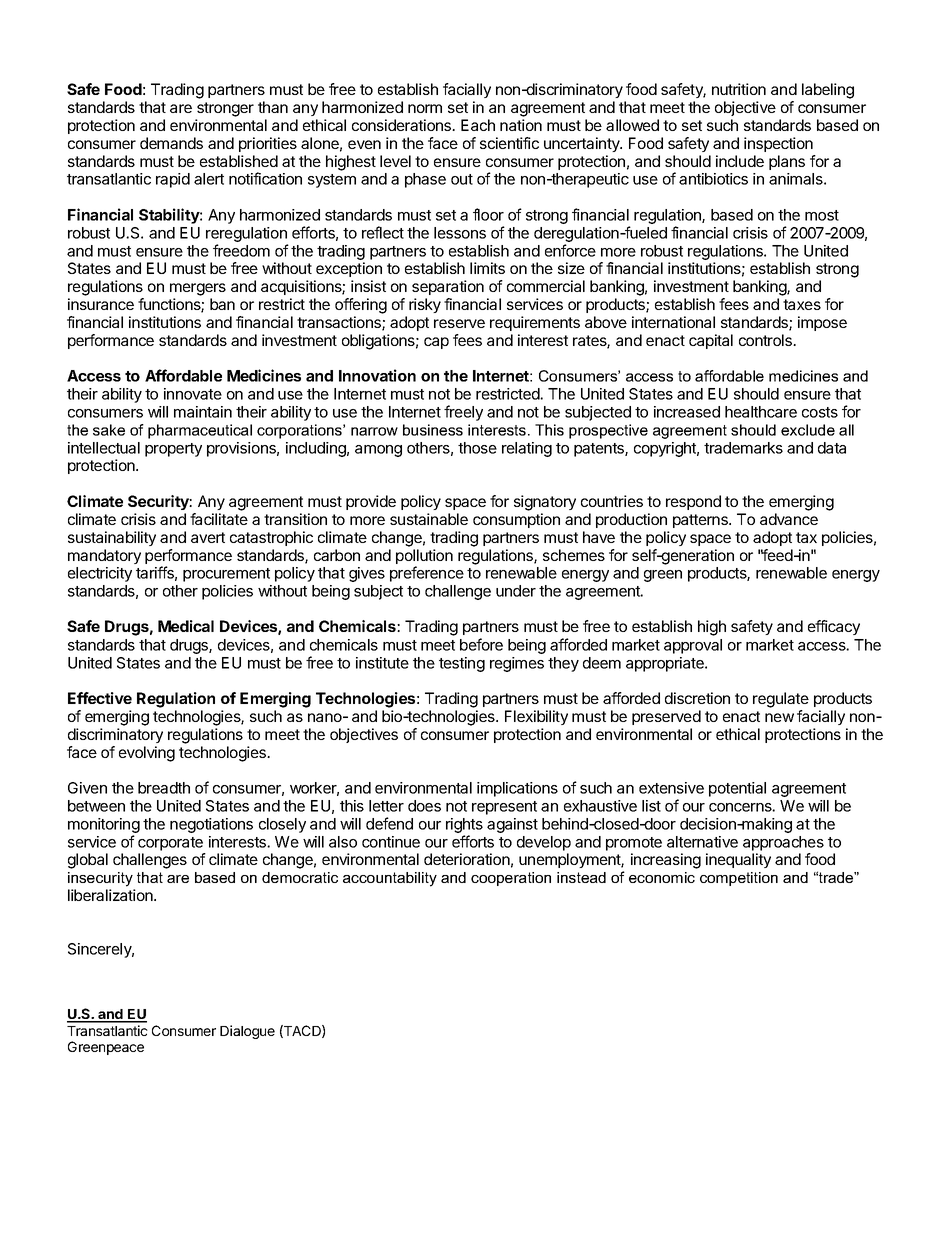 Image resolution: width=952 pixels, height=1233 pixels. What do you see at coordinates (478, 125) in the screenshot?
I see `Each` at bounding box center [478, 125].
